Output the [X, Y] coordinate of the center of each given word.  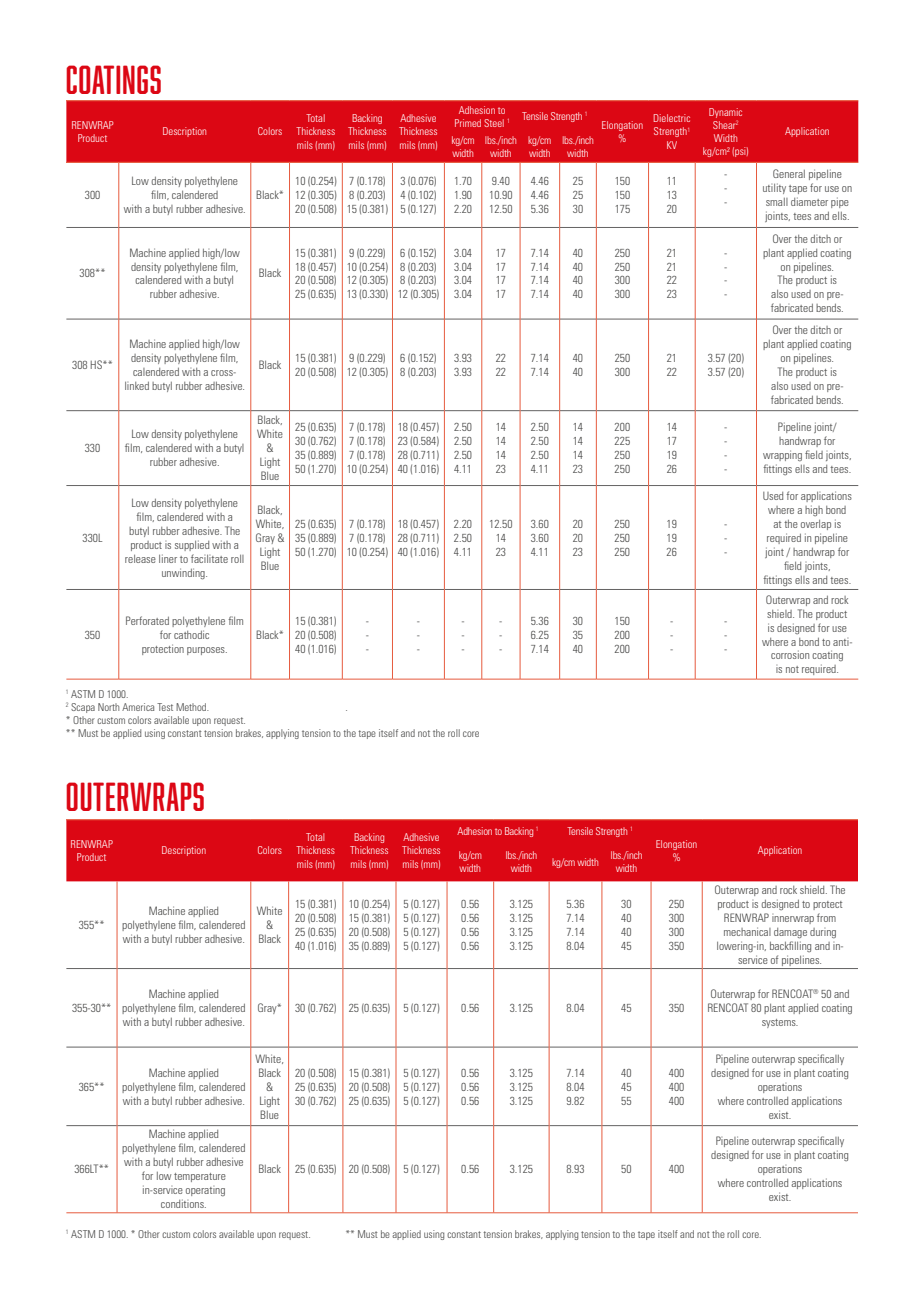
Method [192, 707]
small [777, 202]
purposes [207, 651]
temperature [200, 1177]
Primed [468, 123]
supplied [192, 545]
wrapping [782, 455]
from [826, 917]
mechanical [747, 931]
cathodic [191, 634]
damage [790, 933]
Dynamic [725, 113]
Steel [494, 123]
